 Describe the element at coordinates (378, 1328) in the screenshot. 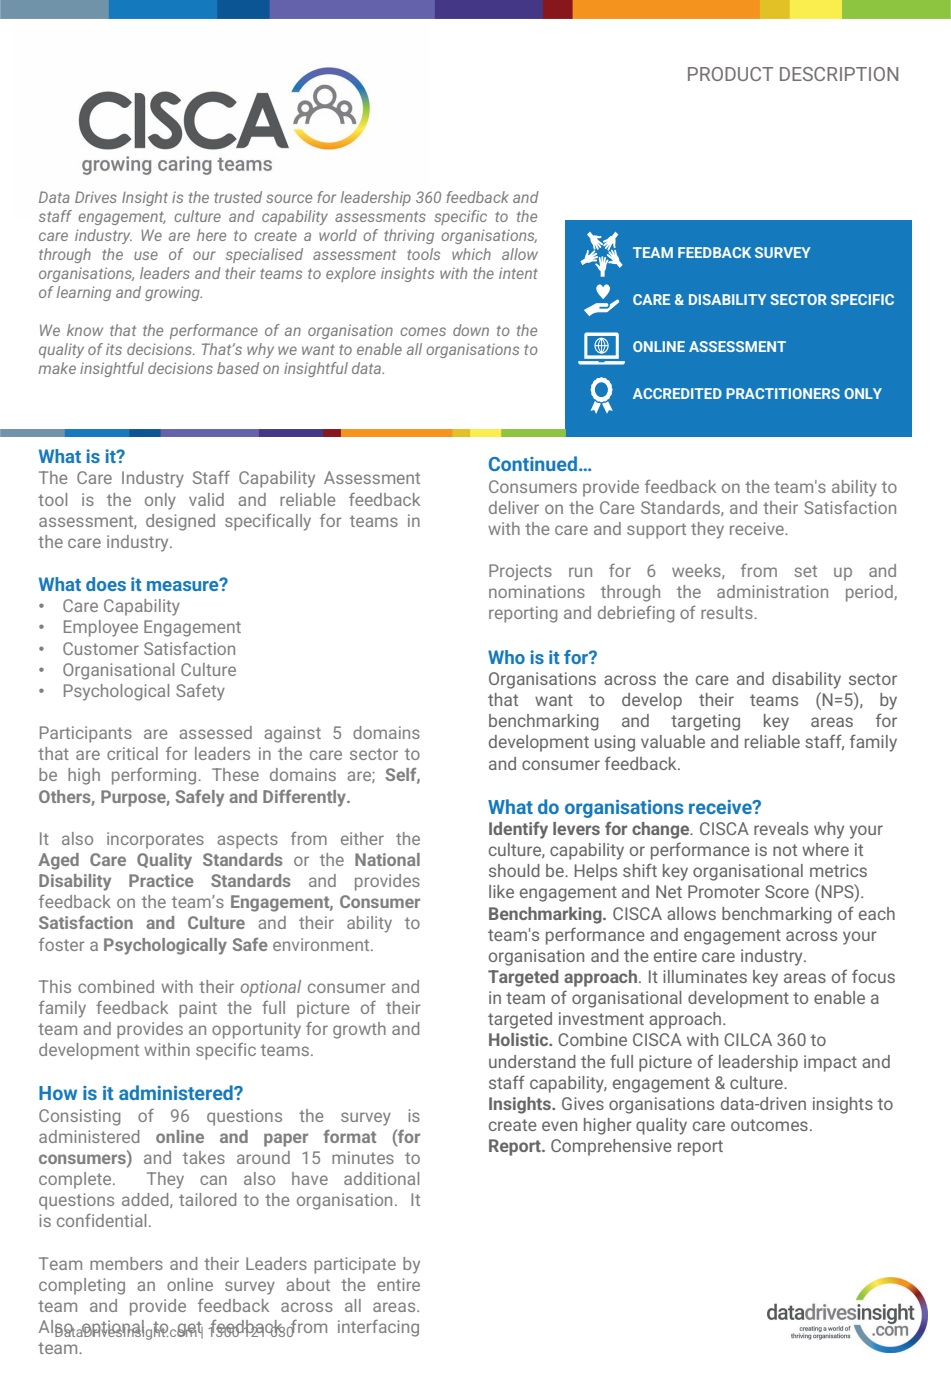

I see `interfacing` at that location.
